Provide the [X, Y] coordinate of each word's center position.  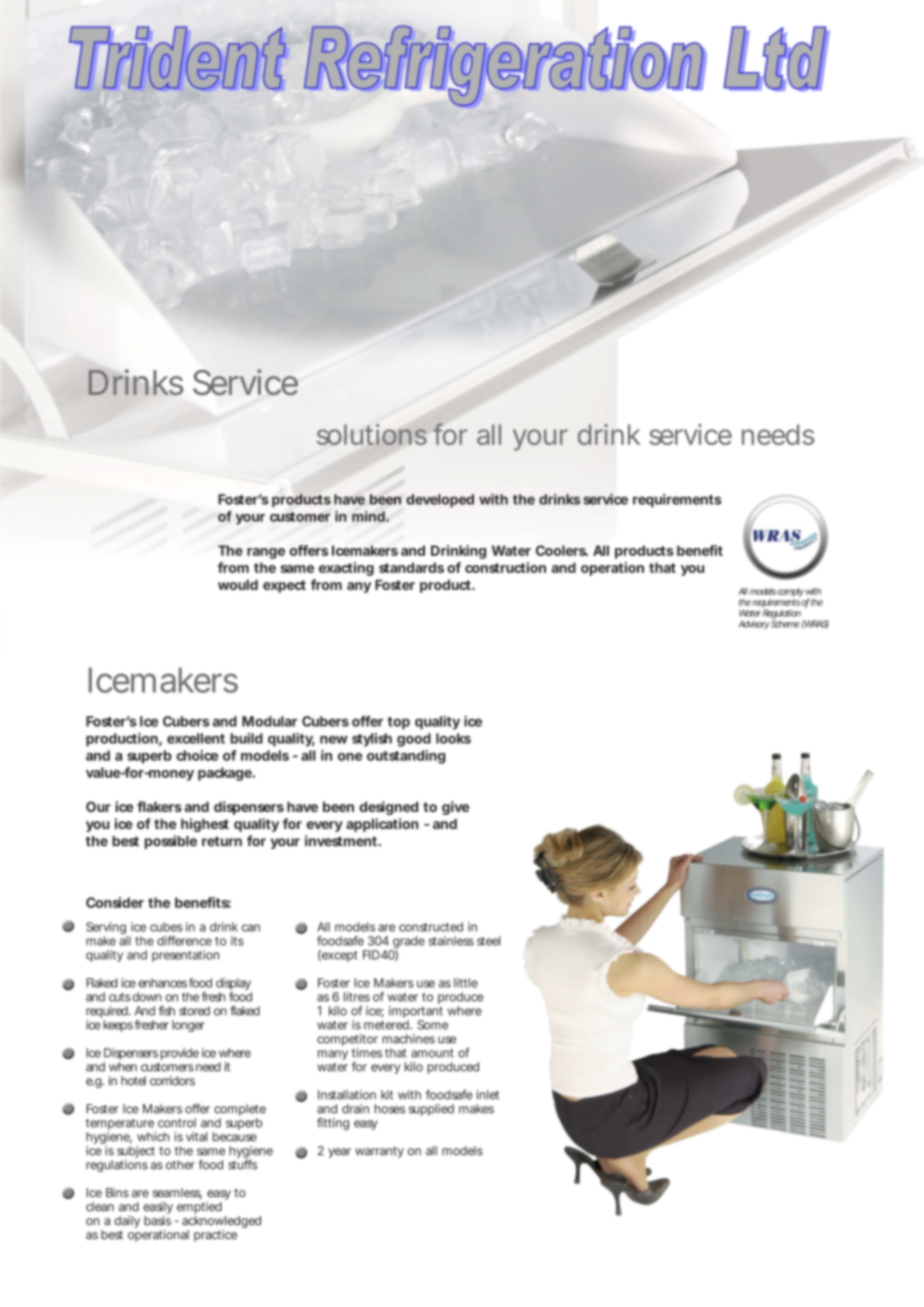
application [382, 825]
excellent [196, 738]
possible [171, 842]
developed [440, 501]
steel [488, 941]
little [466, 983]
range [266, 553]
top [398, 723]
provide [179, 1054]
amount [432, 1053]
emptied [199, 1208]
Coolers [562, 550]
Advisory [754, 624]
